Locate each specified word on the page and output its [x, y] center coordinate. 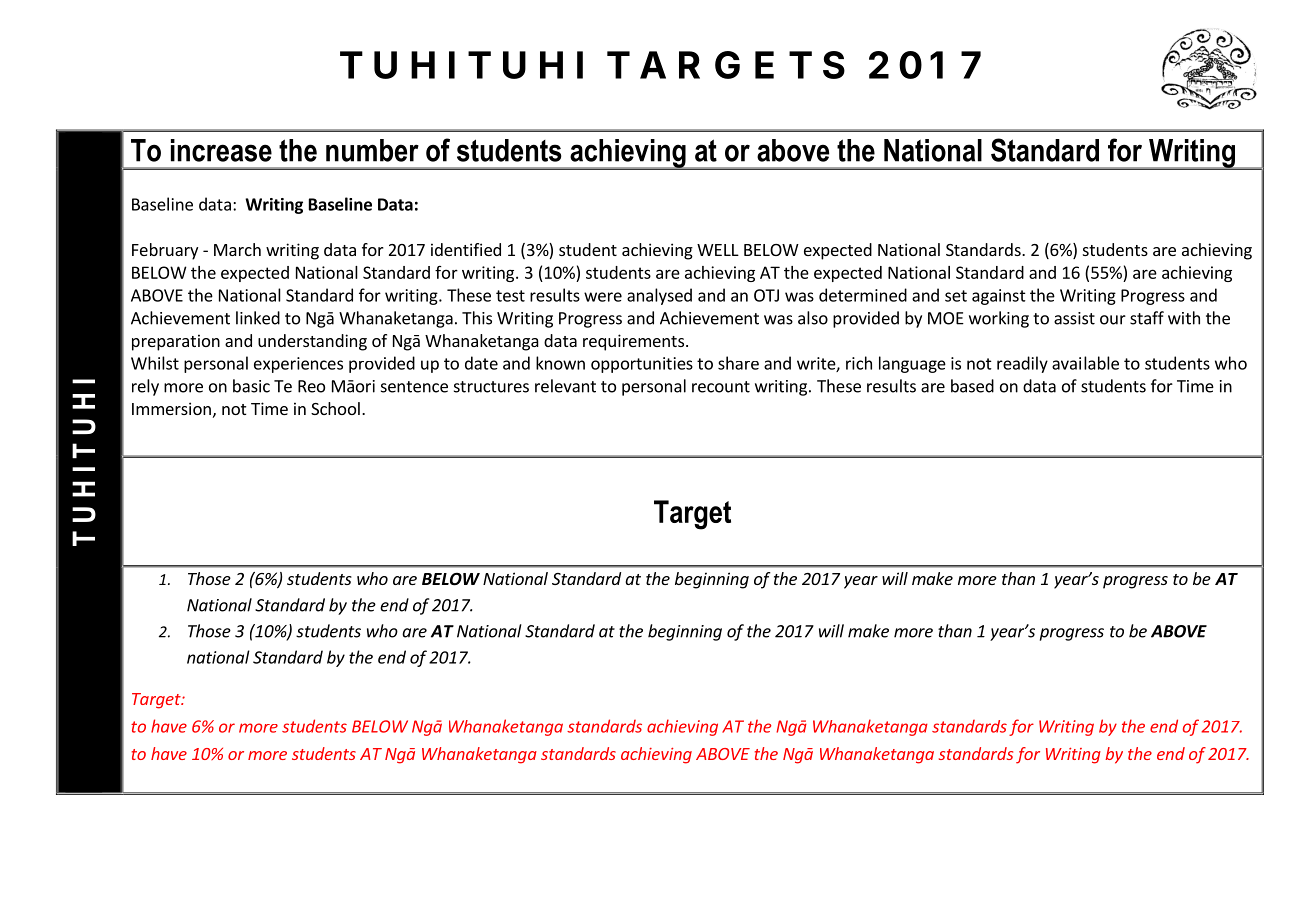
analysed [659, 296]
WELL [718, 250]
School [335, 408]
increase [221, 150]
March [237, 249]
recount [721, 387]
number [372, 150]
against [999, 297]
